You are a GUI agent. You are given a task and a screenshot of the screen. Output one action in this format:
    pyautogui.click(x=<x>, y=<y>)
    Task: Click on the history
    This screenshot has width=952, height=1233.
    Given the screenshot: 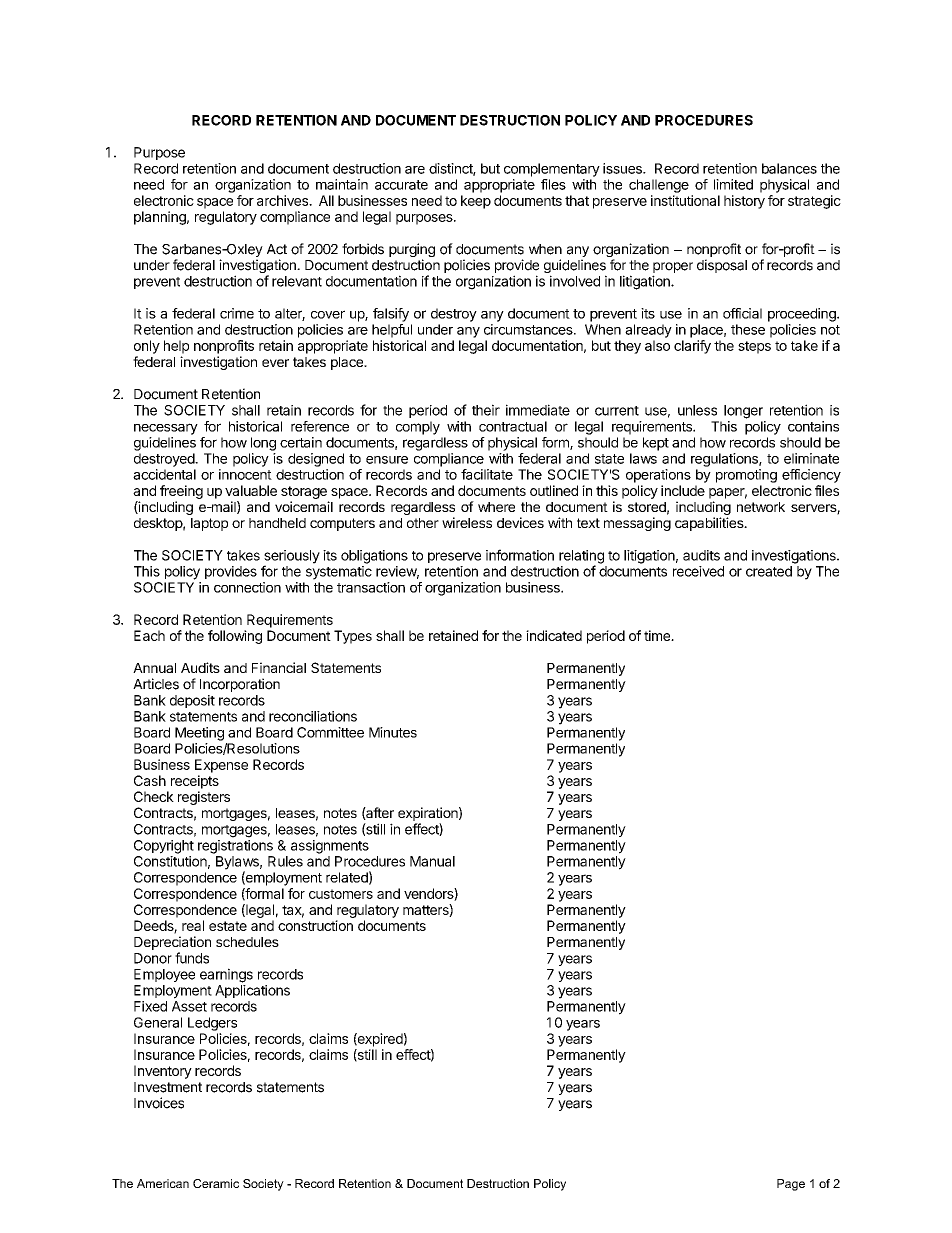 What is the action you would take?
    pyautogui.click(x=744, y=202)
